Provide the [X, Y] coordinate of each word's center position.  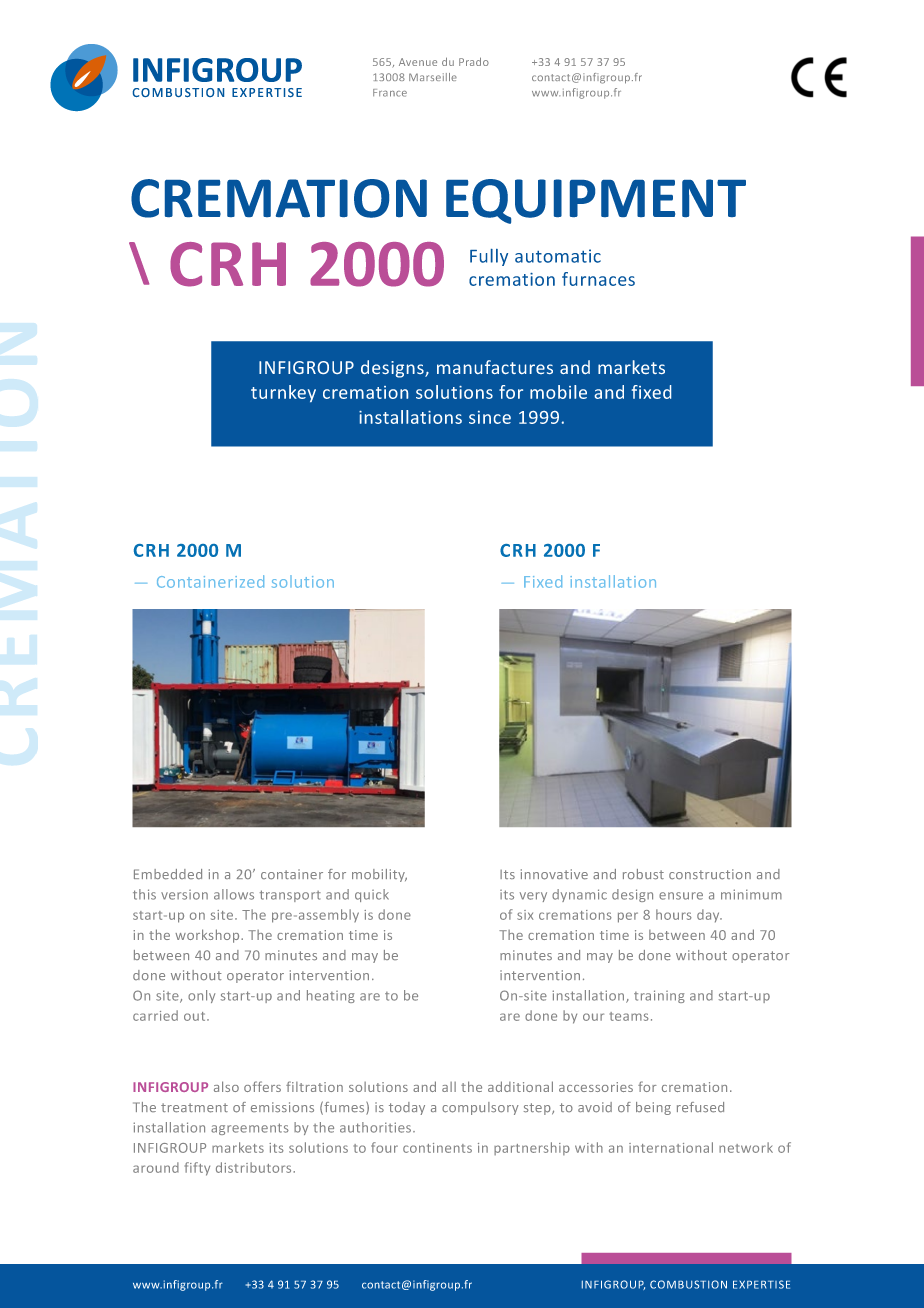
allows [234, 894]
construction [710, 874]
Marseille [433, 77]
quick [372, 895]
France [390, 93]
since [490, 417]
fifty [197, 1169]
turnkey [283, 393]
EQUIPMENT [596, 201]
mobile [558, 392]
